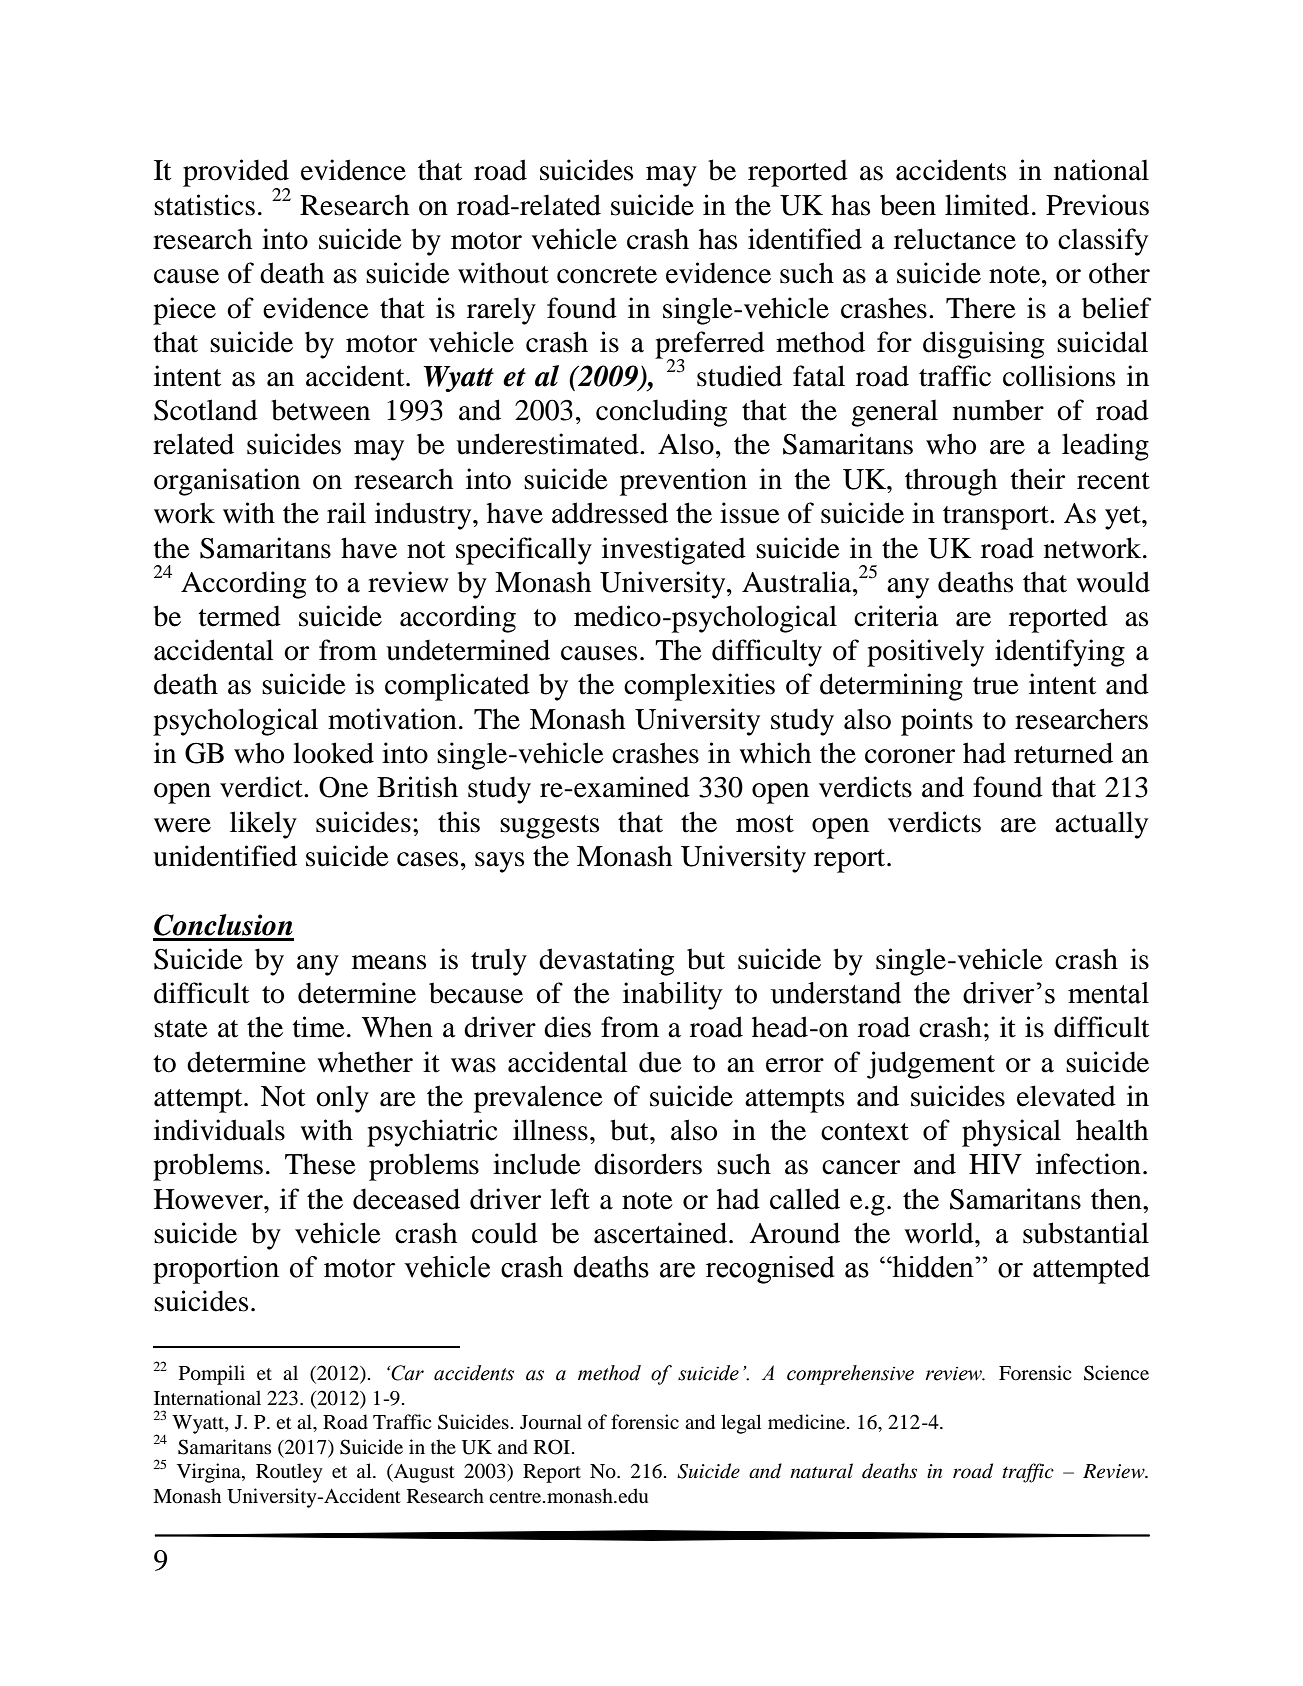 The image size is (1303, 1686). I want to click on transport, so click(997, 518).
